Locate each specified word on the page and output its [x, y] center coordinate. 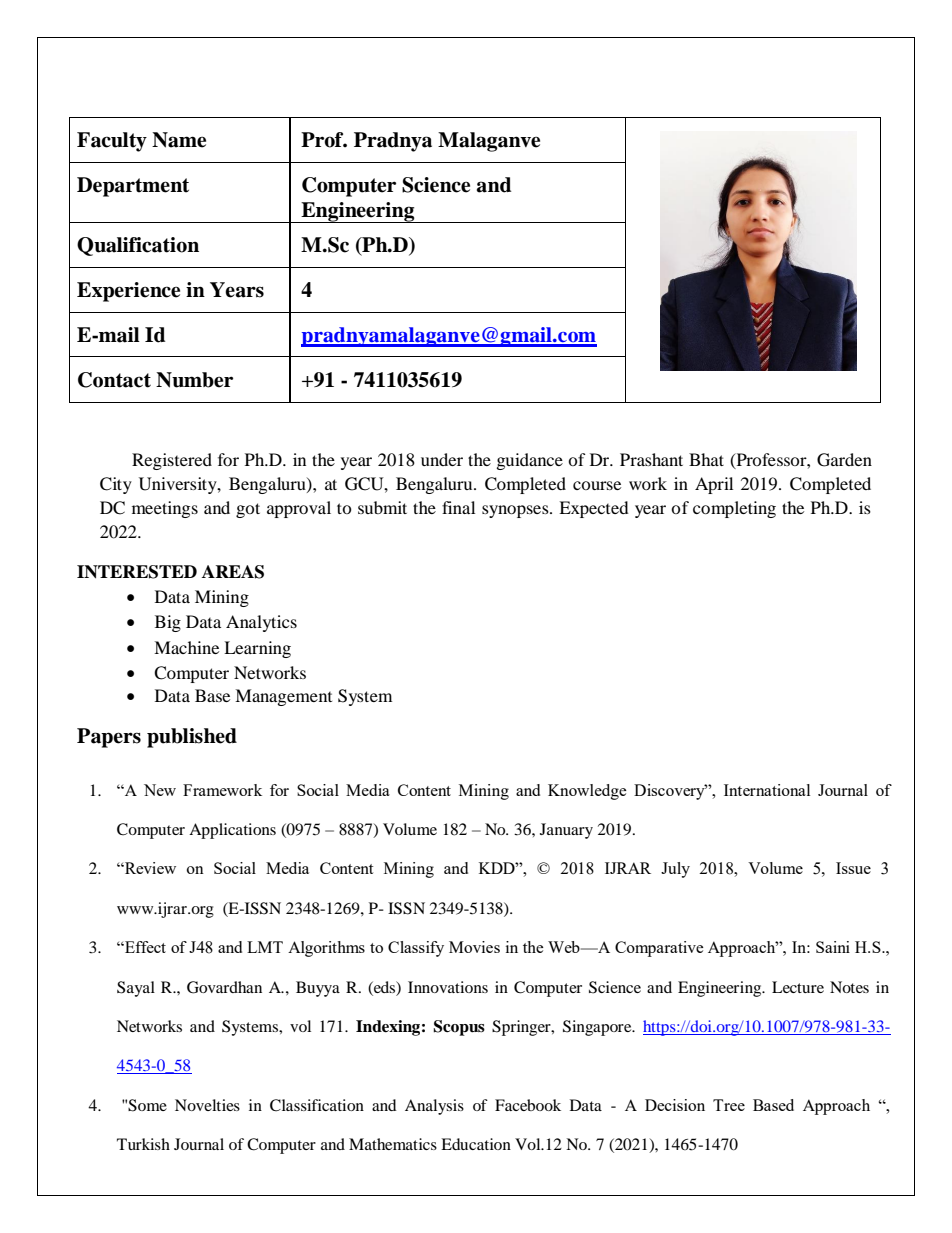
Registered [172, 461]
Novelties [207, 1105]
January [566, 831]
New [160, 790]
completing [734, 509]
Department [133, 187]
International [767, 790]
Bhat [706, 459]
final [458, 507]
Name [179, 140]
